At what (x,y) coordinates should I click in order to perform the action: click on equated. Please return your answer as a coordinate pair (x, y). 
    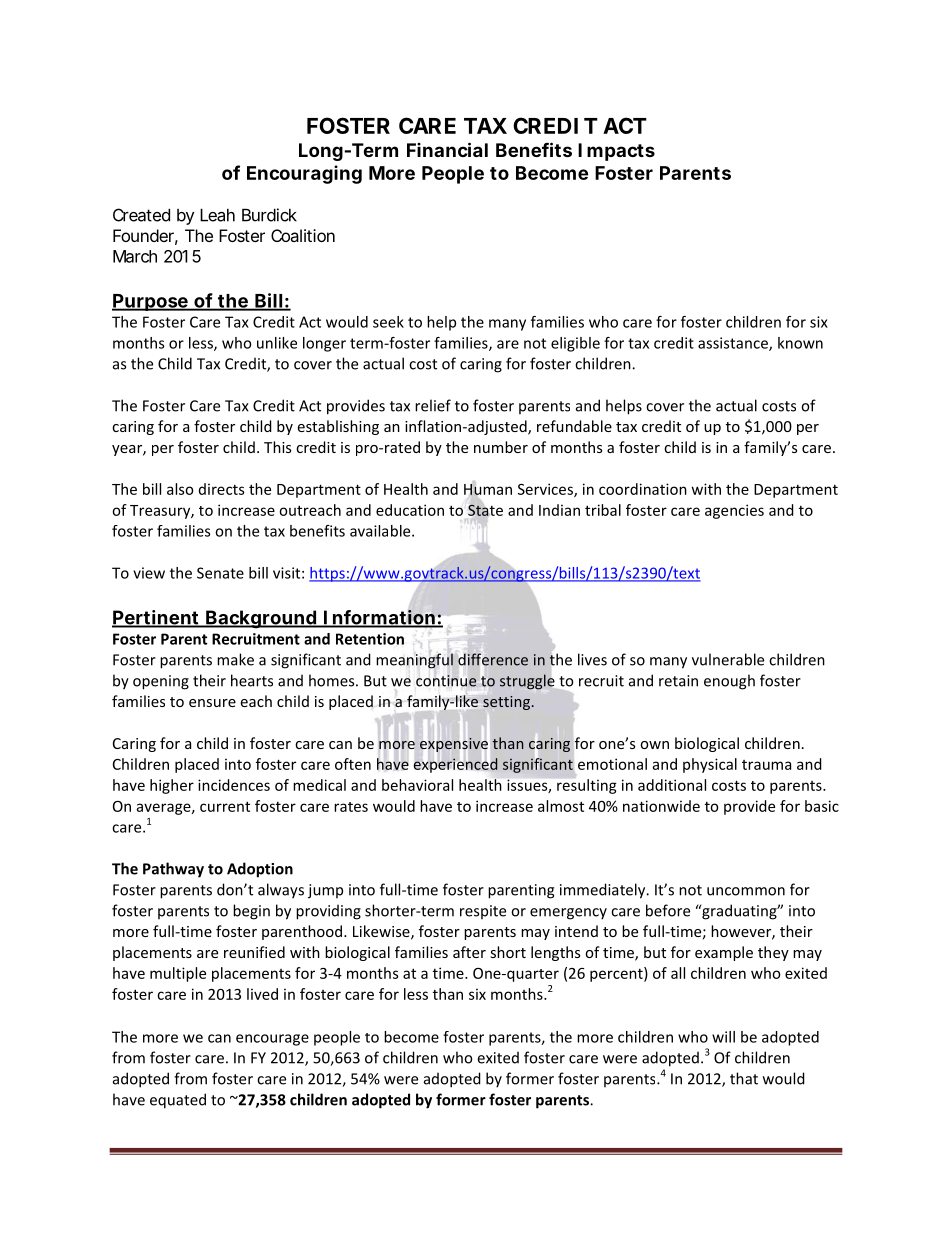
    Looking at the image, I should click on (178, 1101).
